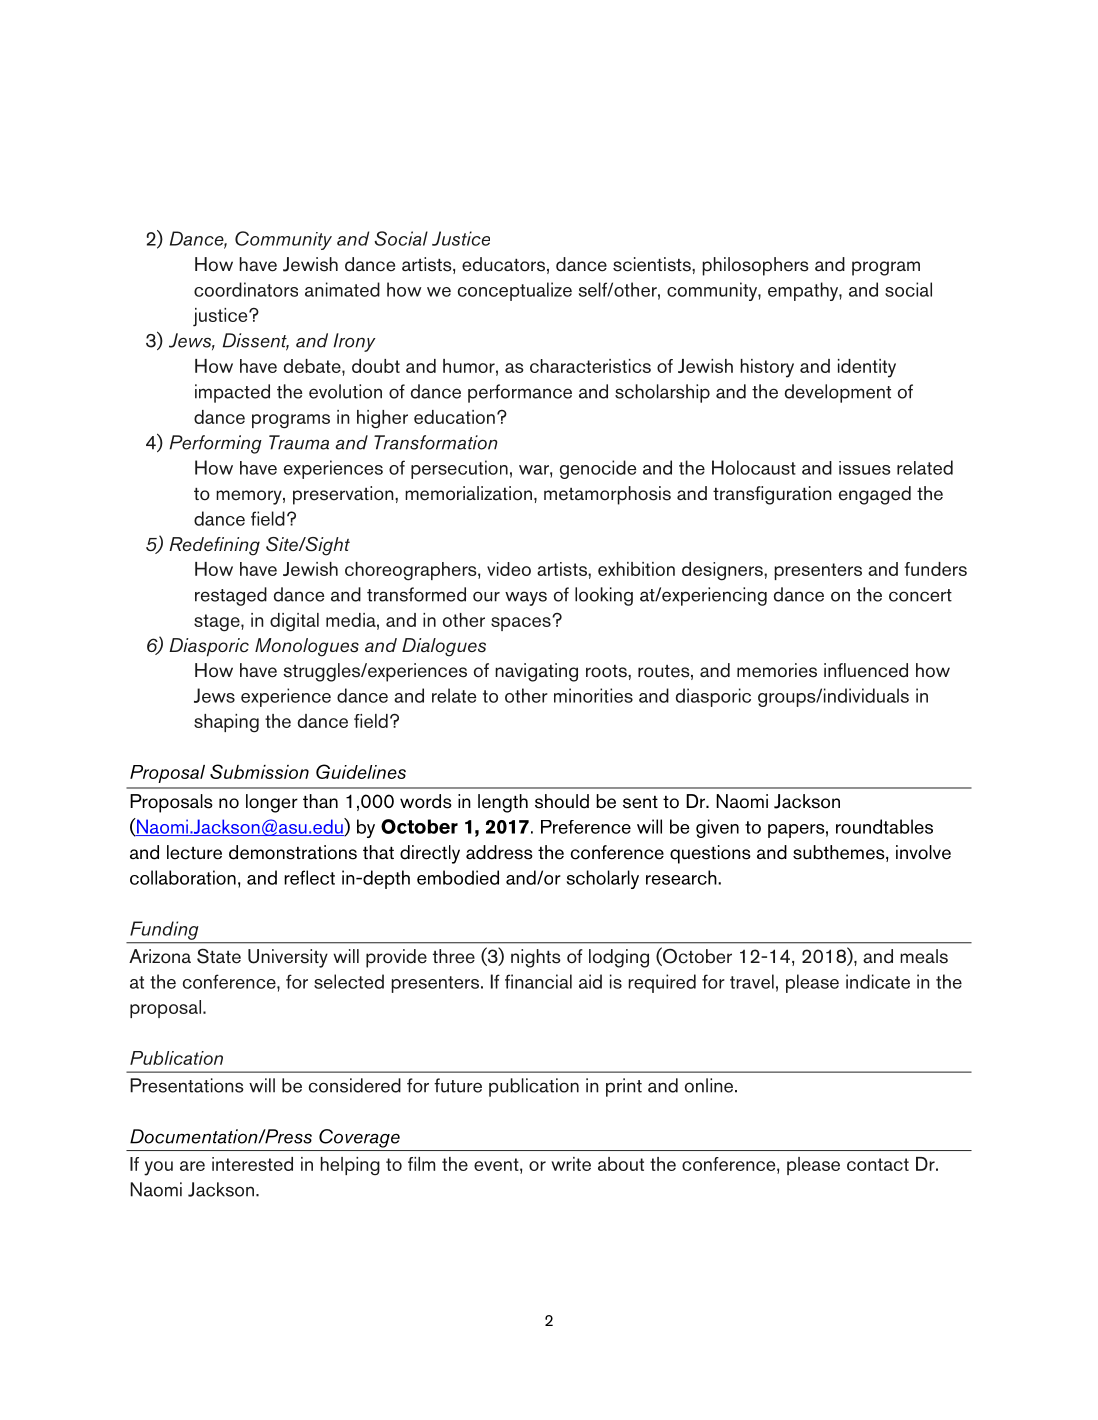  What do you see at coordinates (866, 670) in the screenshot?
I see `influenced` at bounding box center [866, 670].
